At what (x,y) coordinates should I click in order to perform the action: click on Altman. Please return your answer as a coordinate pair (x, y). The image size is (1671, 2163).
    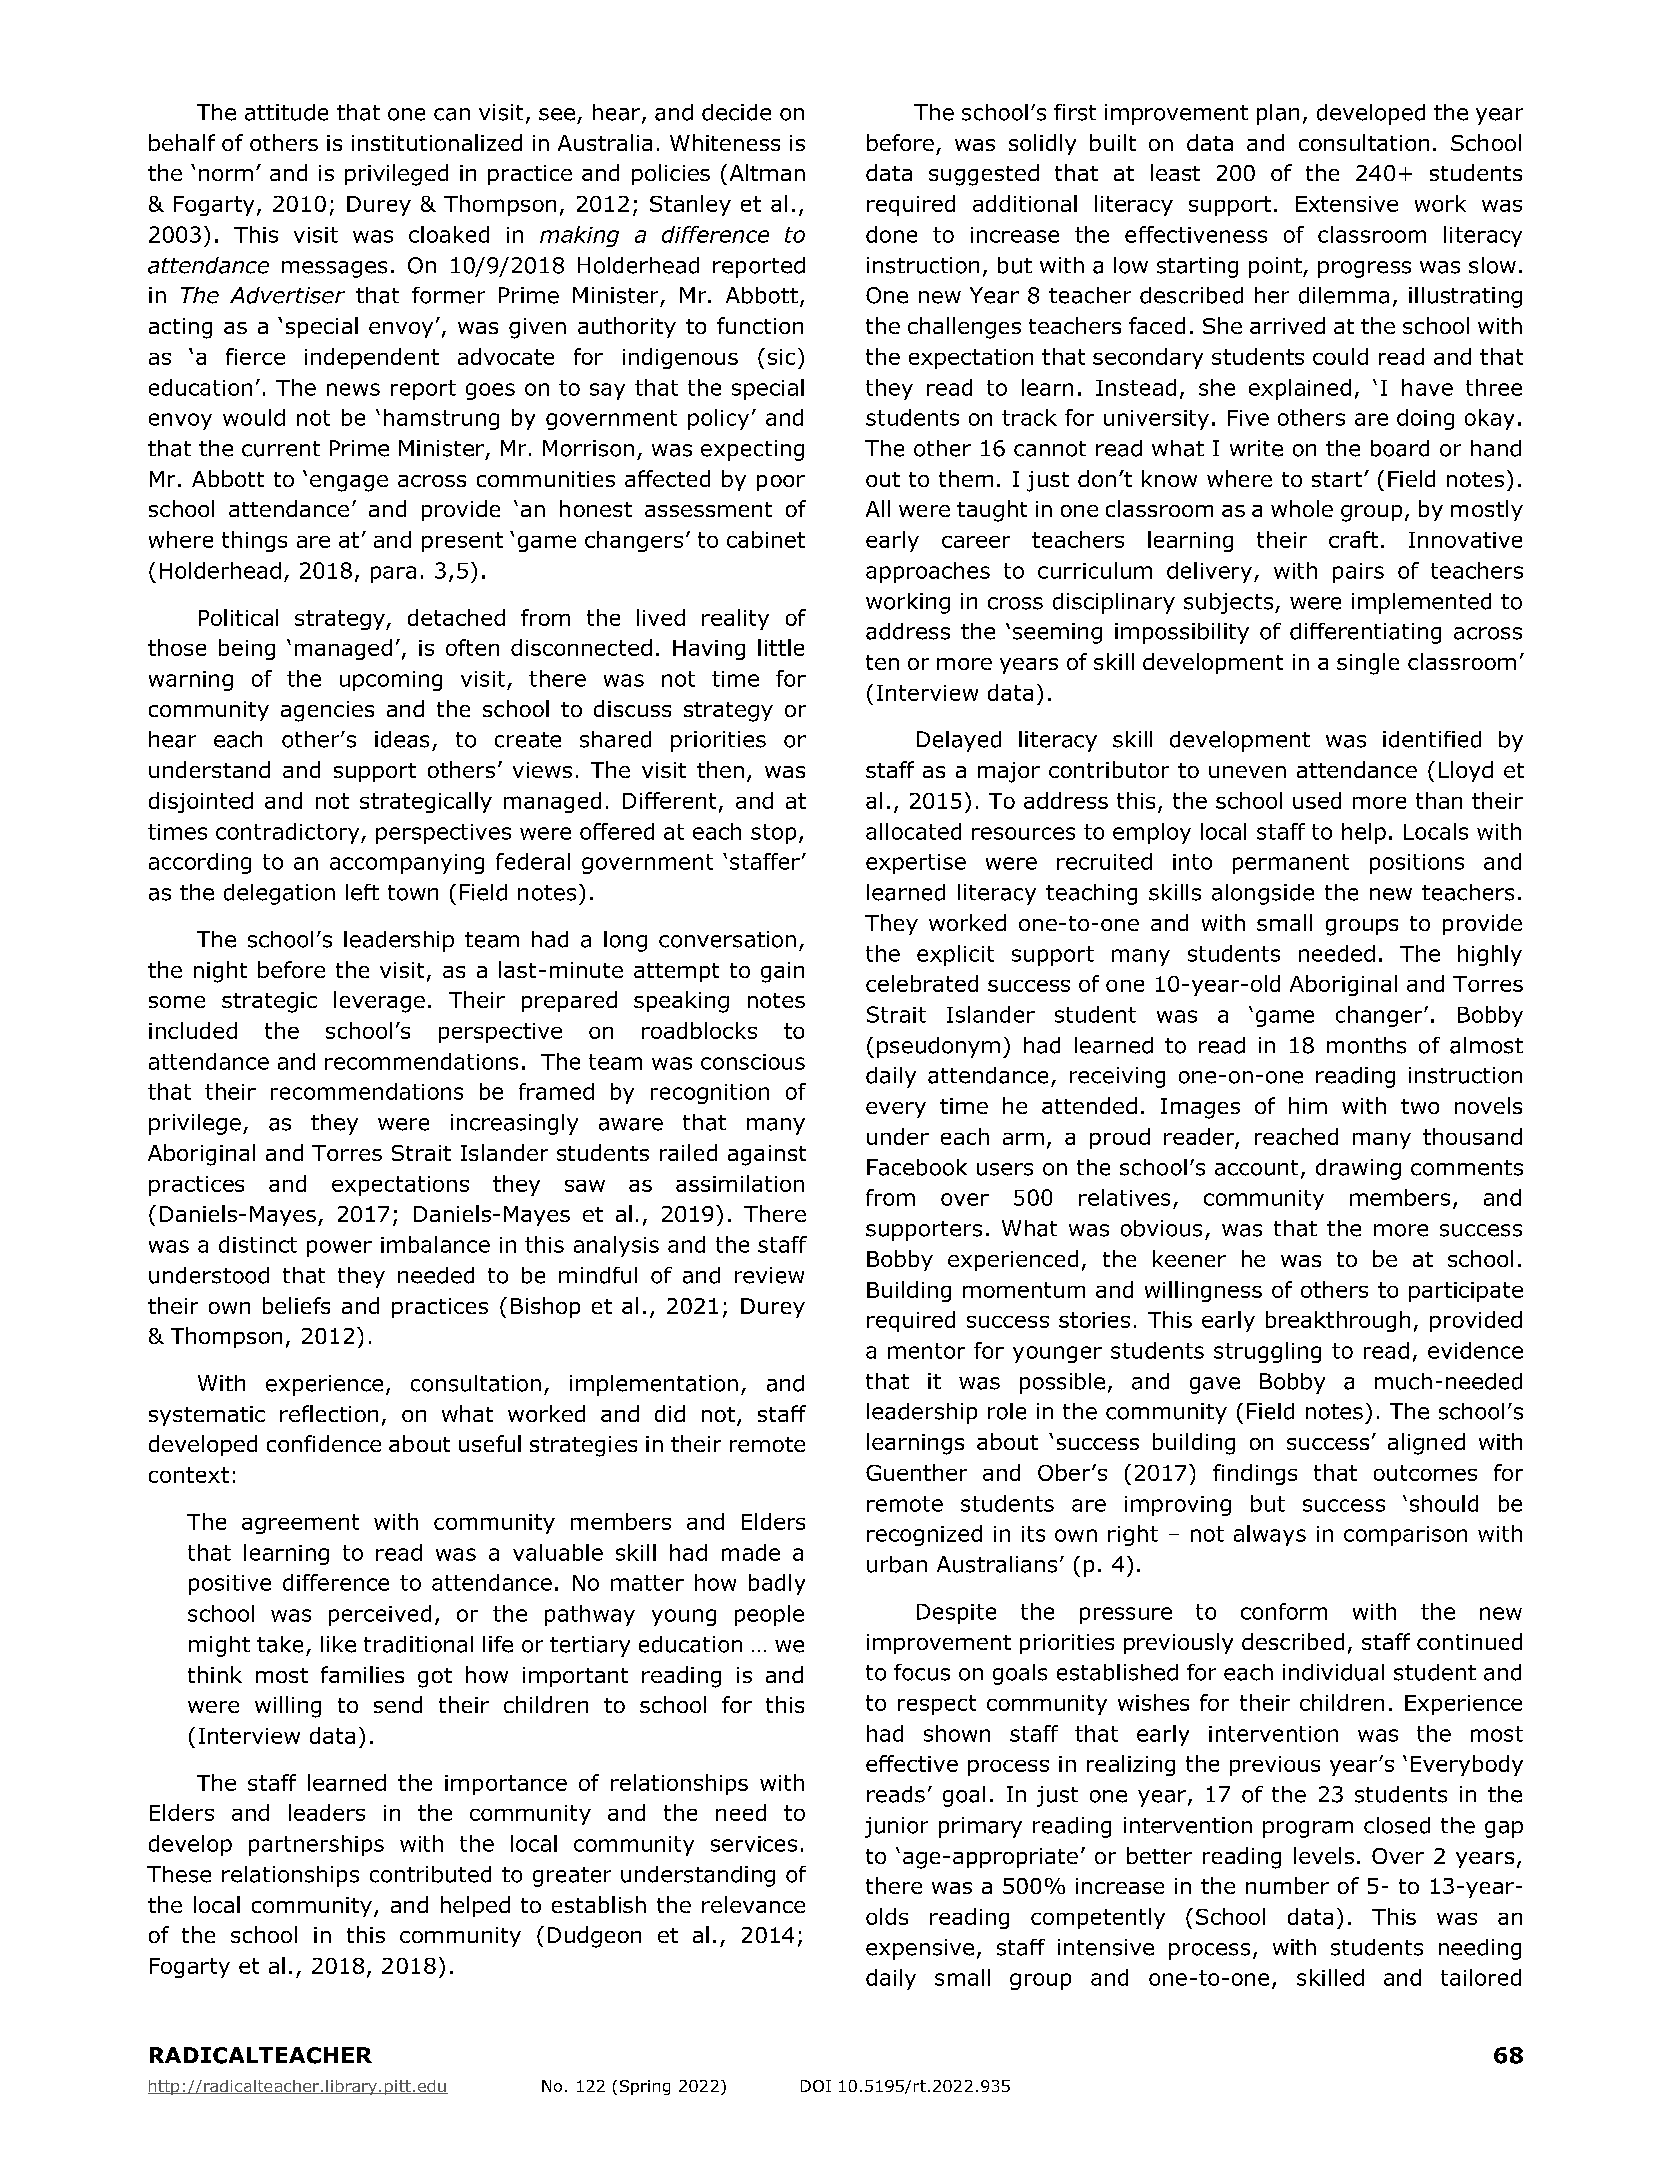
    Looking at the image, I should click on (767, 172).
